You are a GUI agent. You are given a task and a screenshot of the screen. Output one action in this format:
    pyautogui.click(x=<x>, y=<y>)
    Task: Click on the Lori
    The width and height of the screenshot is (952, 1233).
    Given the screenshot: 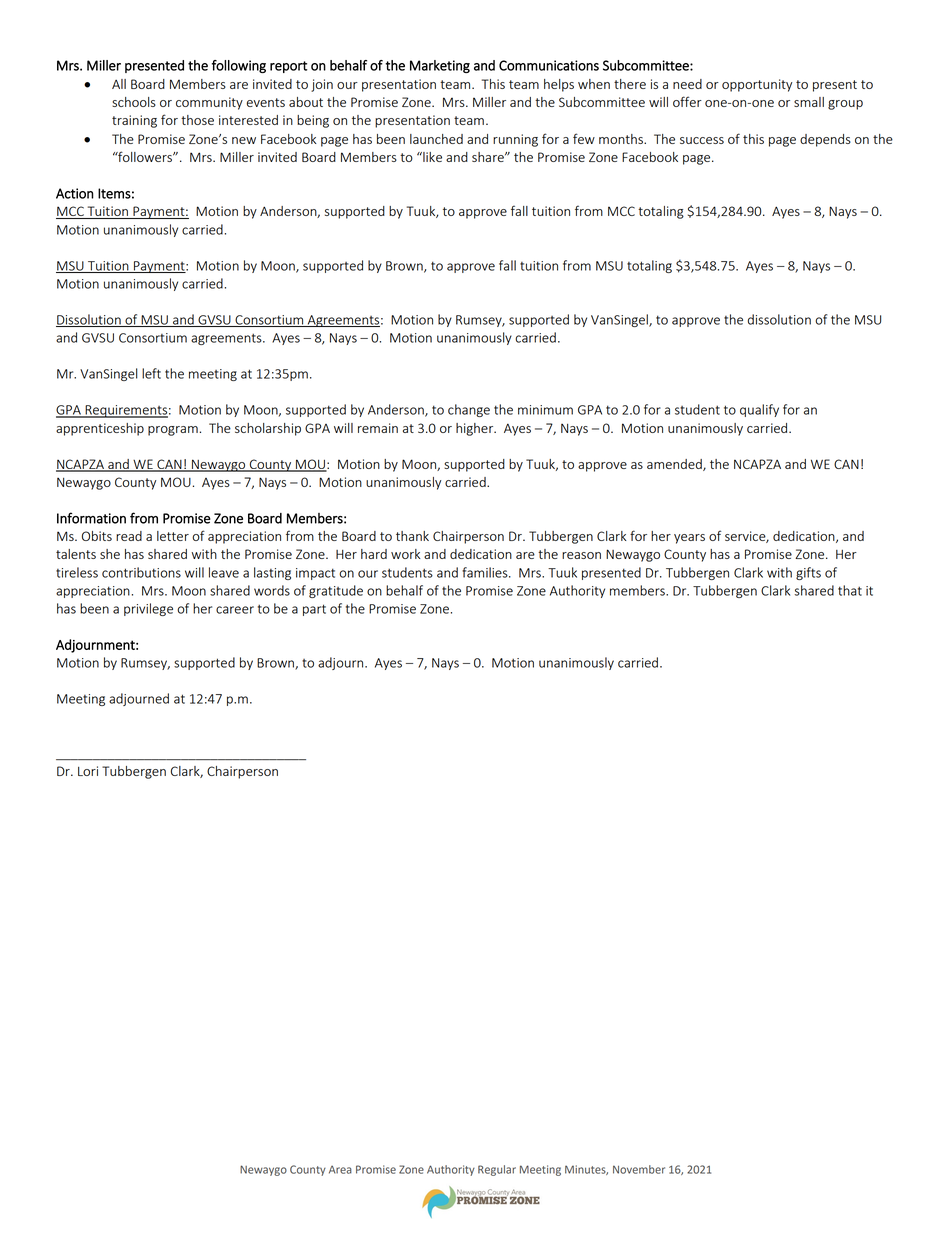 What is the action you would take?
    pyautogui.click(x=88, y=771)
